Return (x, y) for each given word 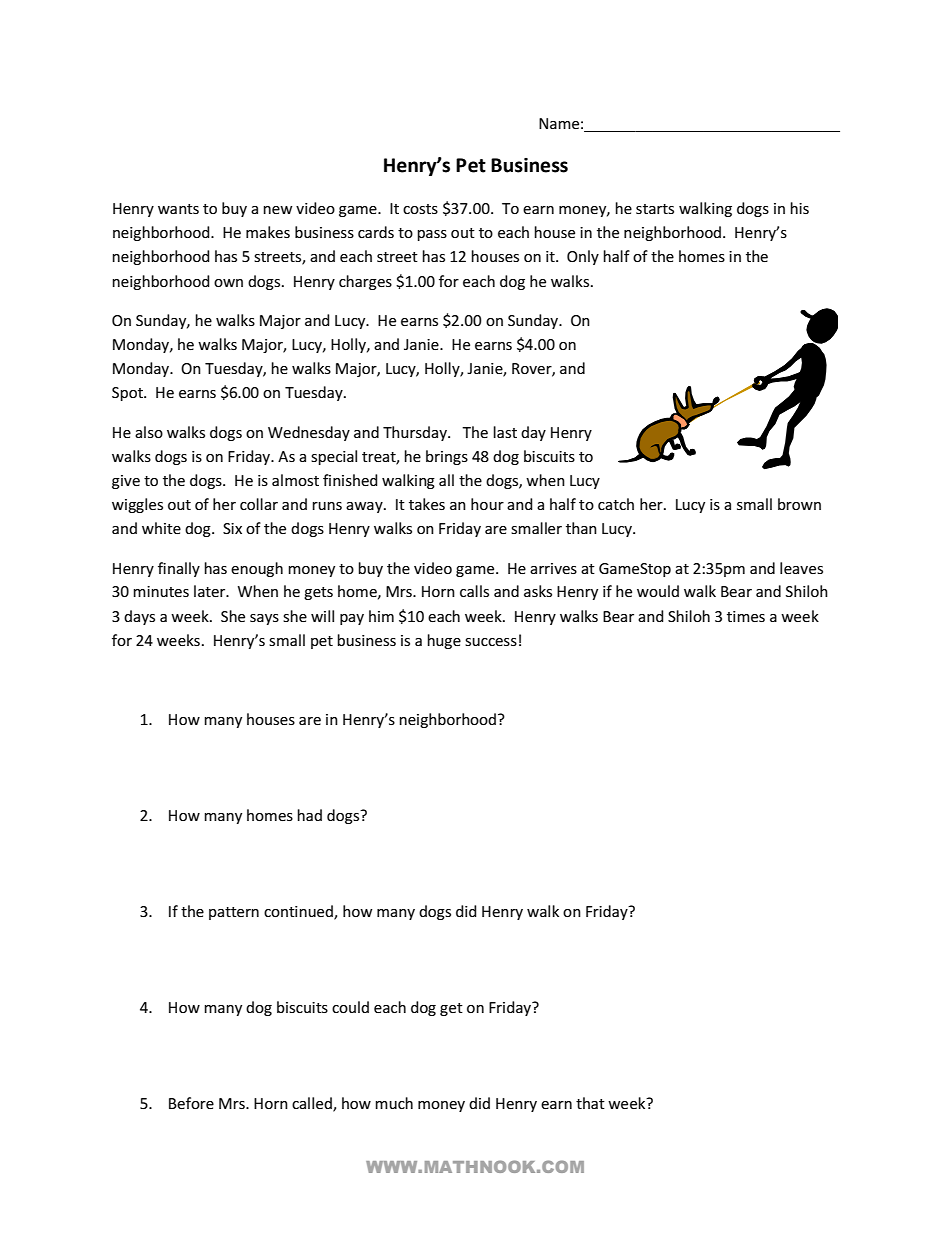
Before (191, 1103)
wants (178, 209)
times (746, 616)
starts (655, 209)
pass (432, 235)
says (264, 619)
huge (444, 641)
